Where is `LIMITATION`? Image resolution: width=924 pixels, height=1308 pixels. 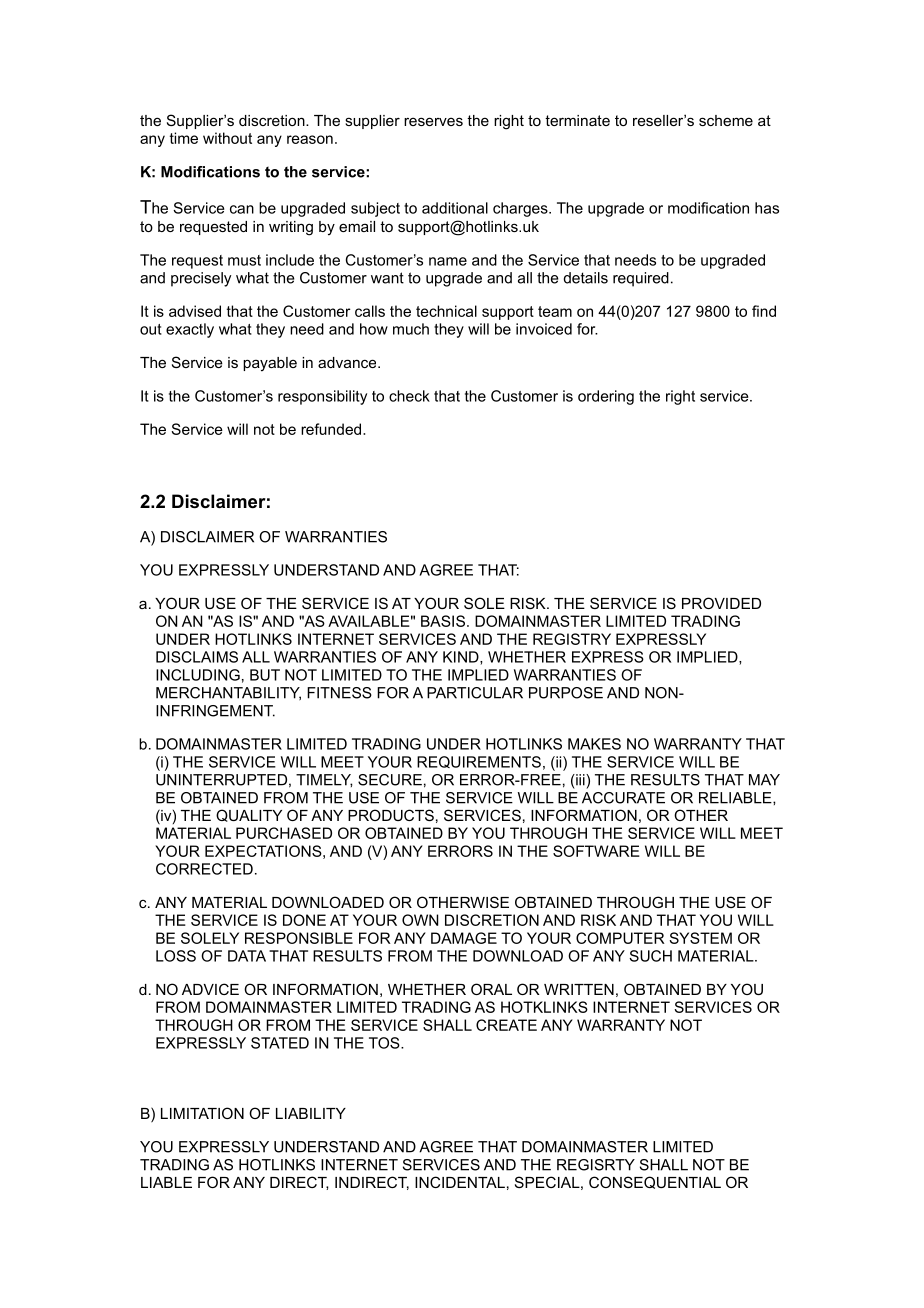
LIMITATION is located at coordinates (202, 1113).
